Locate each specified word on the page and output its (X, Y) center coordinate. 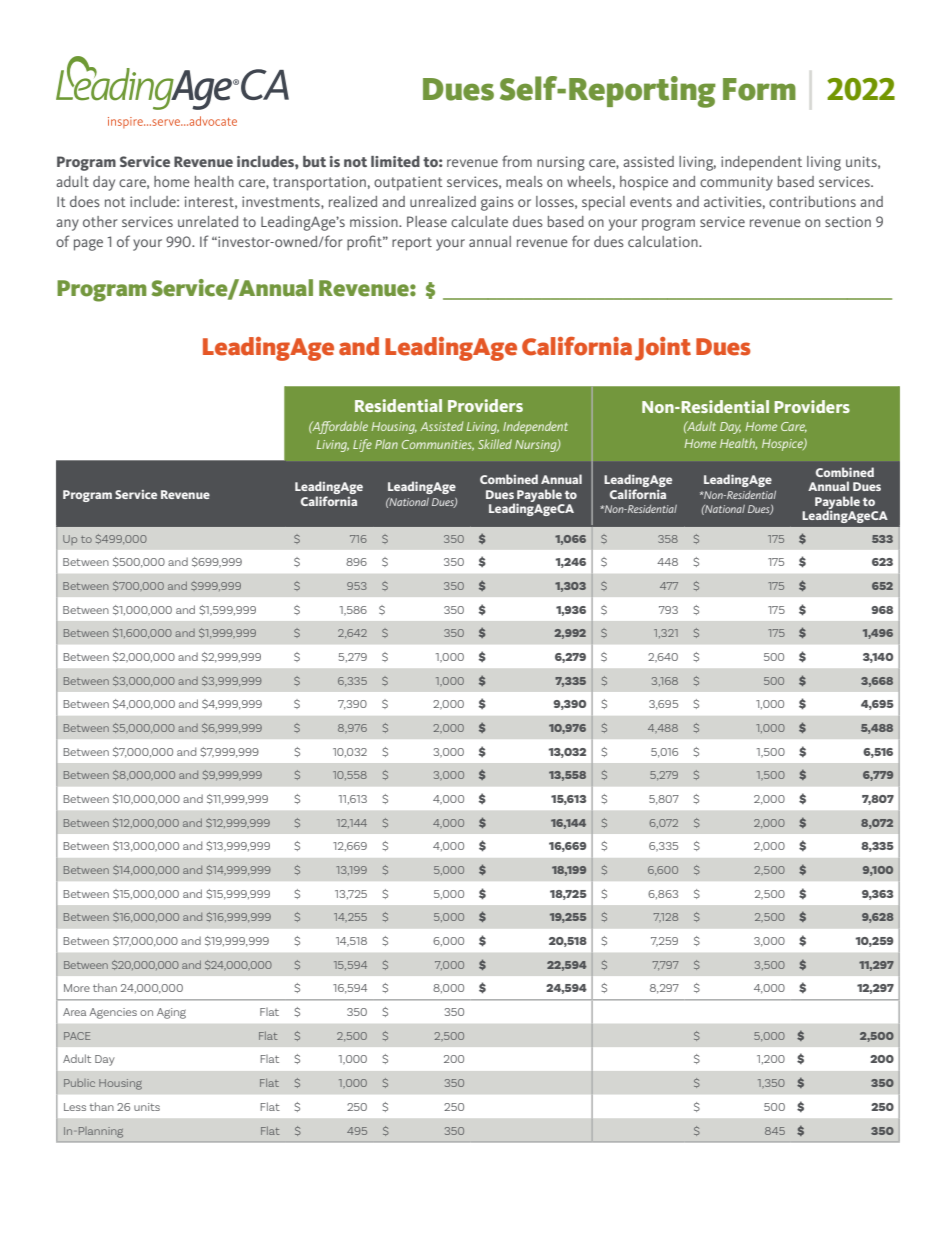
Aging (171, 1013)
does (85, 201)
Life (362, 445)
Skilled (495, 444)
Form (759, 89)
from (517, 161)
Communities (438, 445)
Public (79, 1083)
